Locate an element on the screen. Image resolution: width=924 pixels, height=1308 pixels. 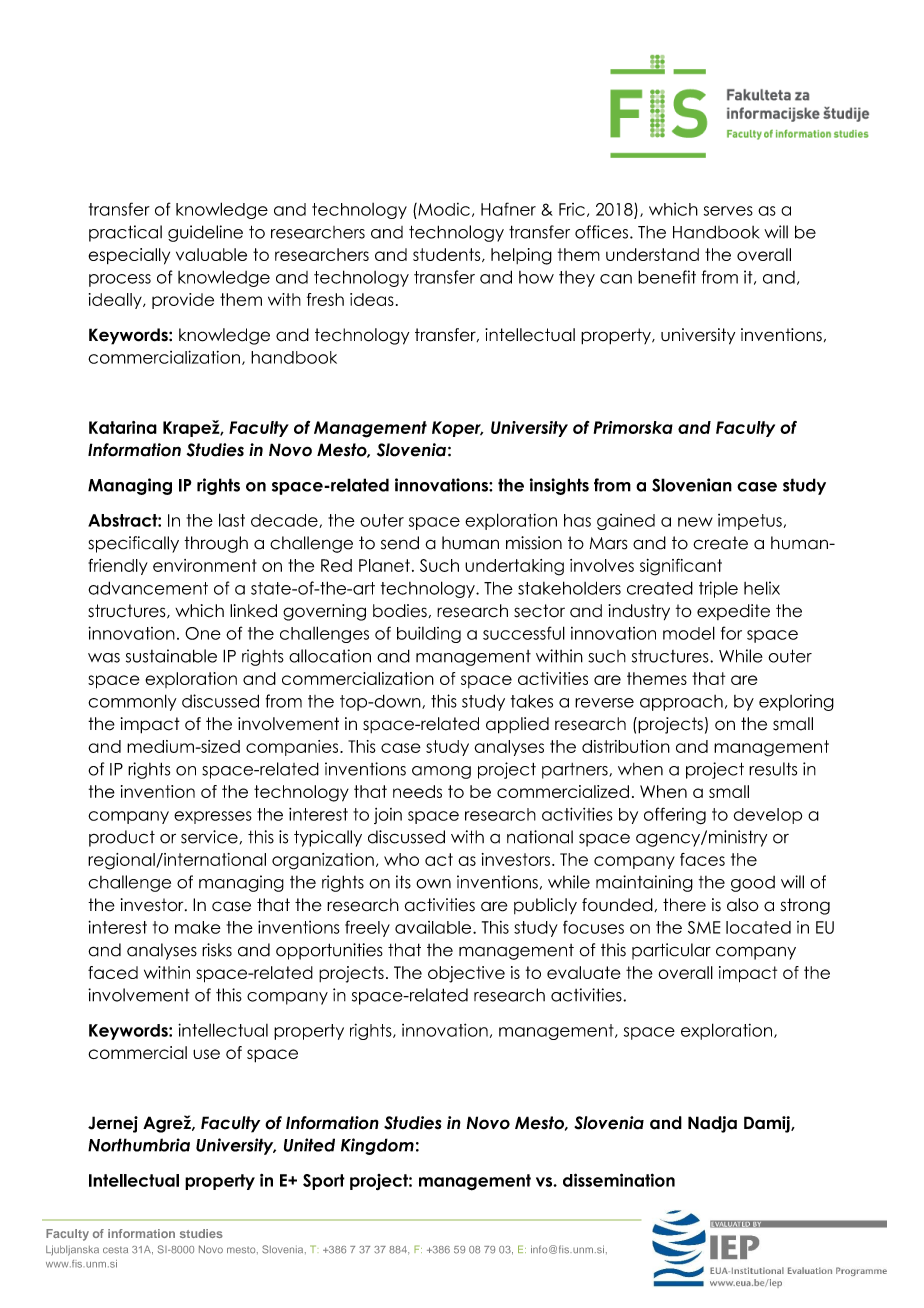
Sport is located at coordinates (324, 1182).
